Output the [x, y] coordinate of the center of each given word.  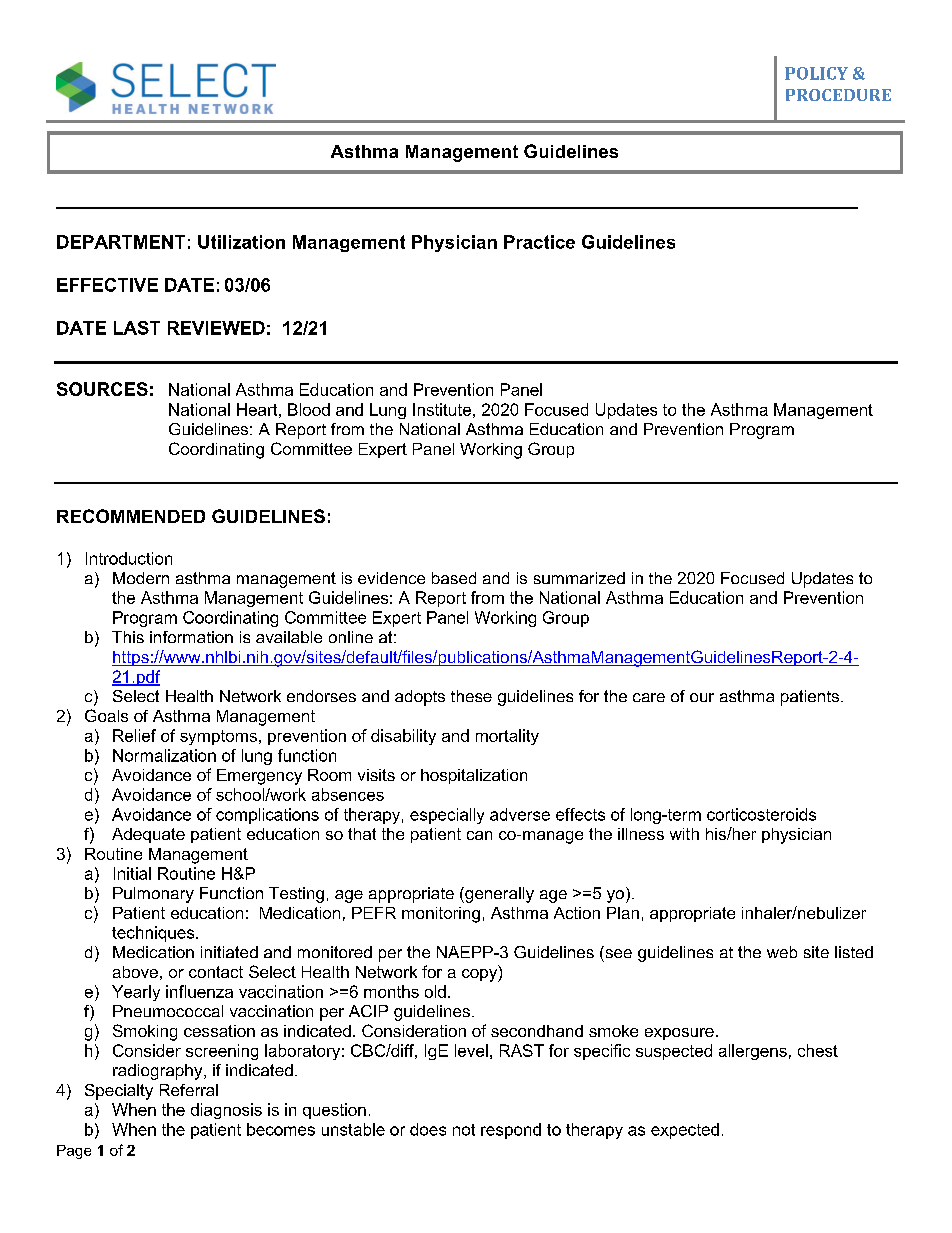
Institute [442, 409]
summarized [579, 578]
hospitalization [474, 776]
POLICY [816, 73]
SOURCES [102, 389]
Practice [539, 242]
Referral [189, 1090]
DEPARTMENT [121, 242]
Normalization [164, 755]
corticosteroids [761, 814]
